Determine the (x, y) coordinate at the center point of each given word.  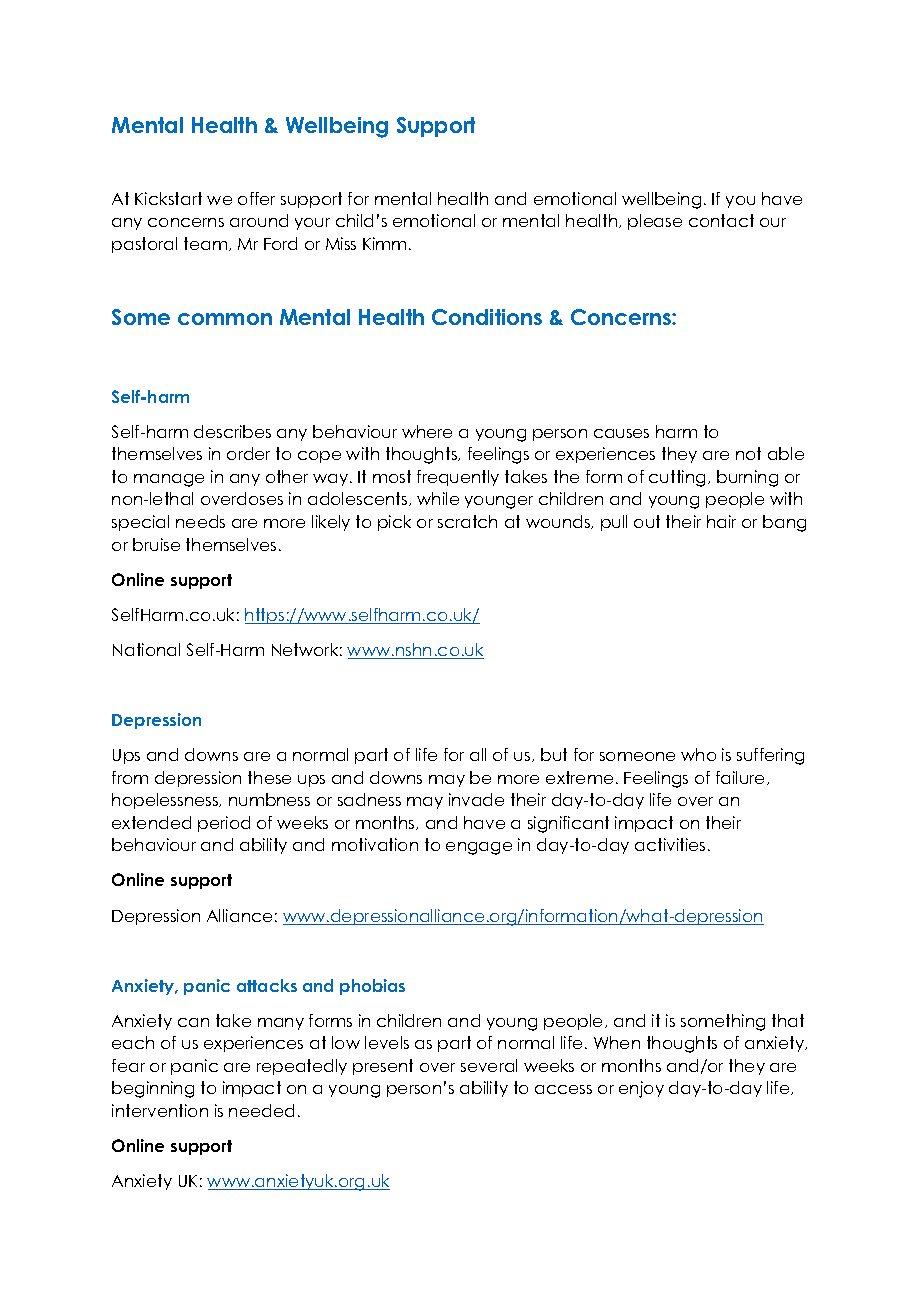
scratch (467, 521)
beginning (153, 1089)
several (489, 1065)
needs (200, 521)
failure (742, 778)
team (207, 244)
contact (721, 220)
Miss (341, 243)
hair (721, 521)
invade (476, 799)
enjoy (641, 1089)
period (224, 824)
